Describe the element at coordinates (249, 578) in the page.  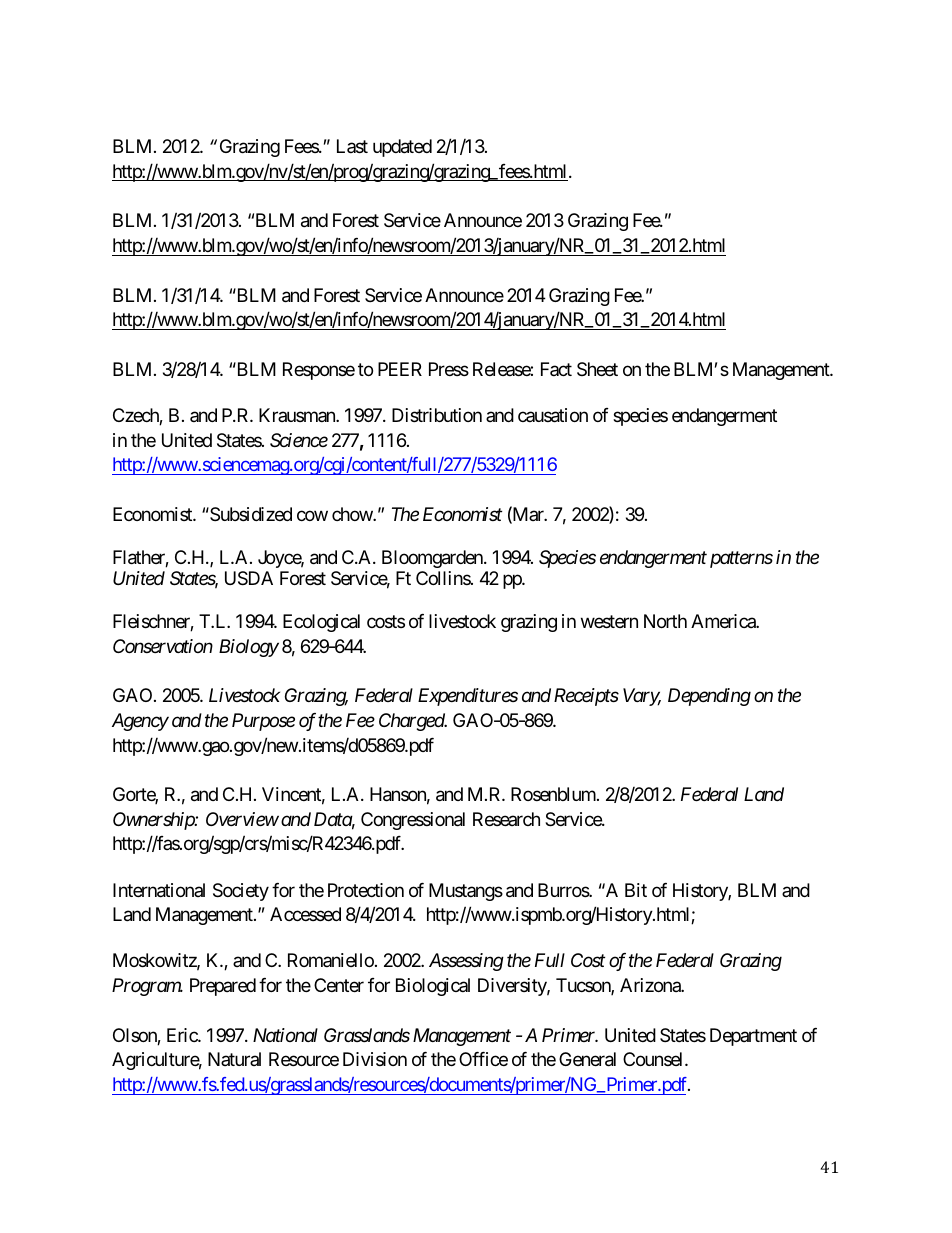
I see `USDA` at that location.
